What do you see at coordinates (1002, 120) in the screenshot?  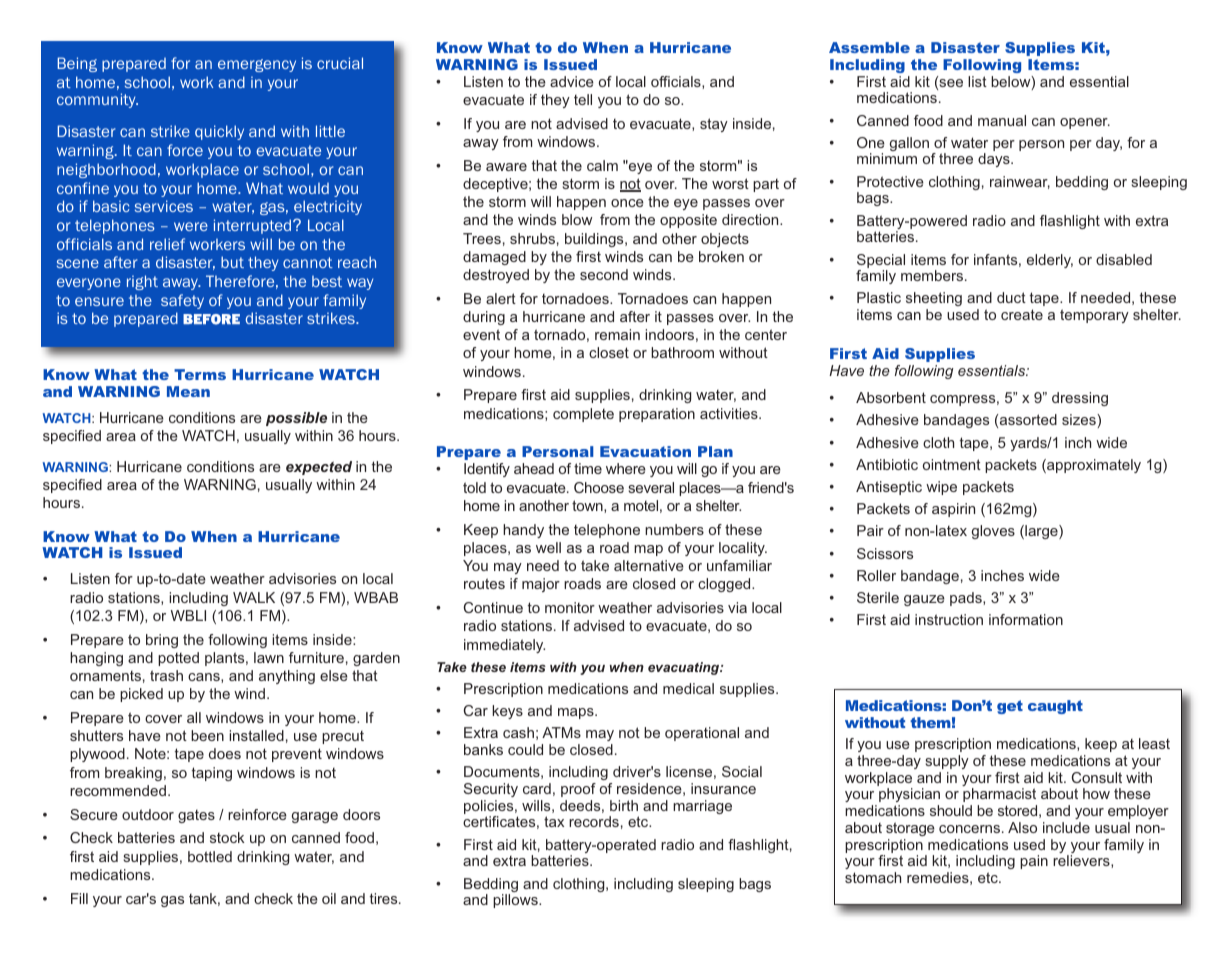 I see `manual` at bounding box center [1002, 120].
